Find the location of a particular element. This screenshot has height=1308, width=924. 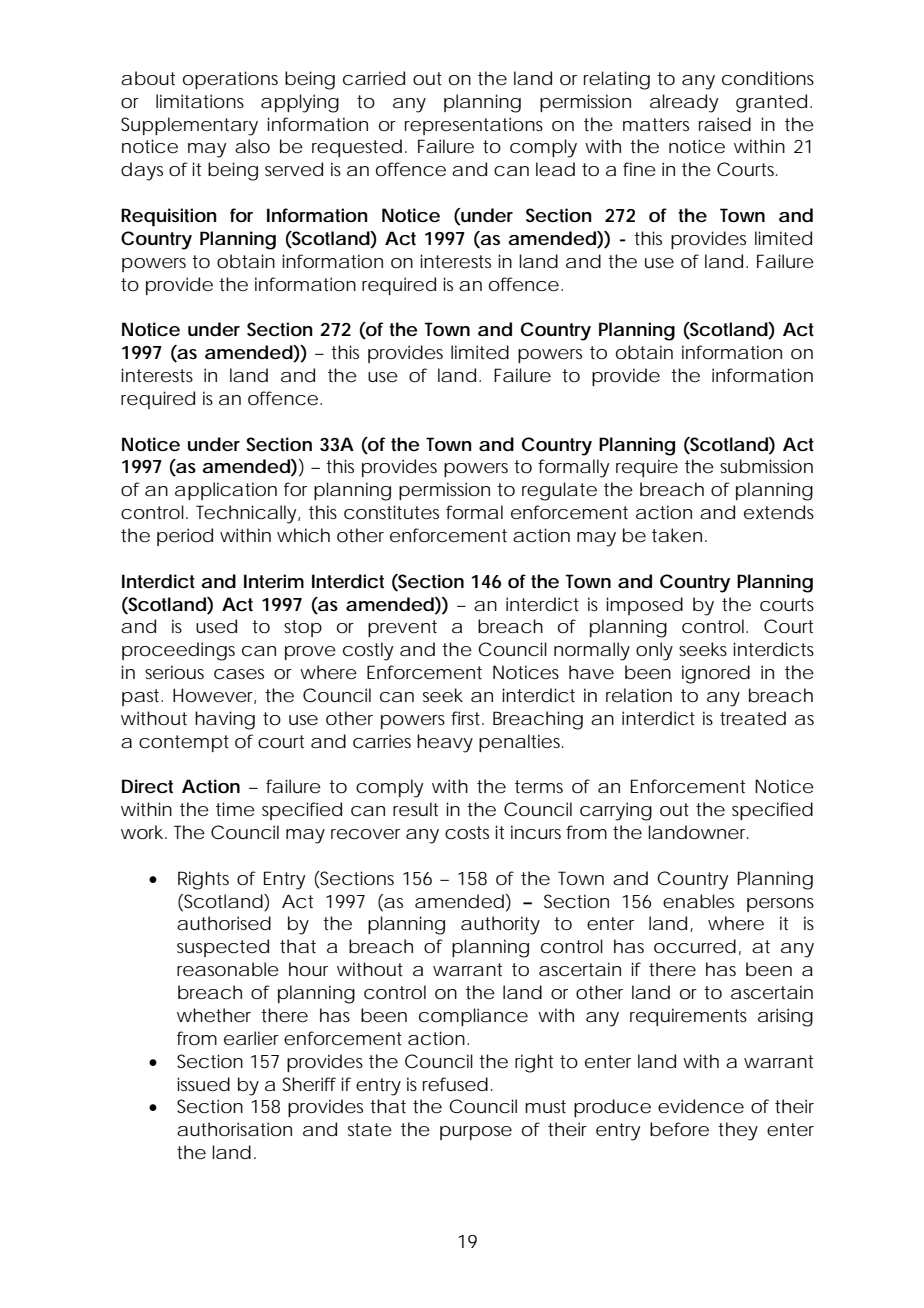

limitations is located at coordinates (200, 101).
